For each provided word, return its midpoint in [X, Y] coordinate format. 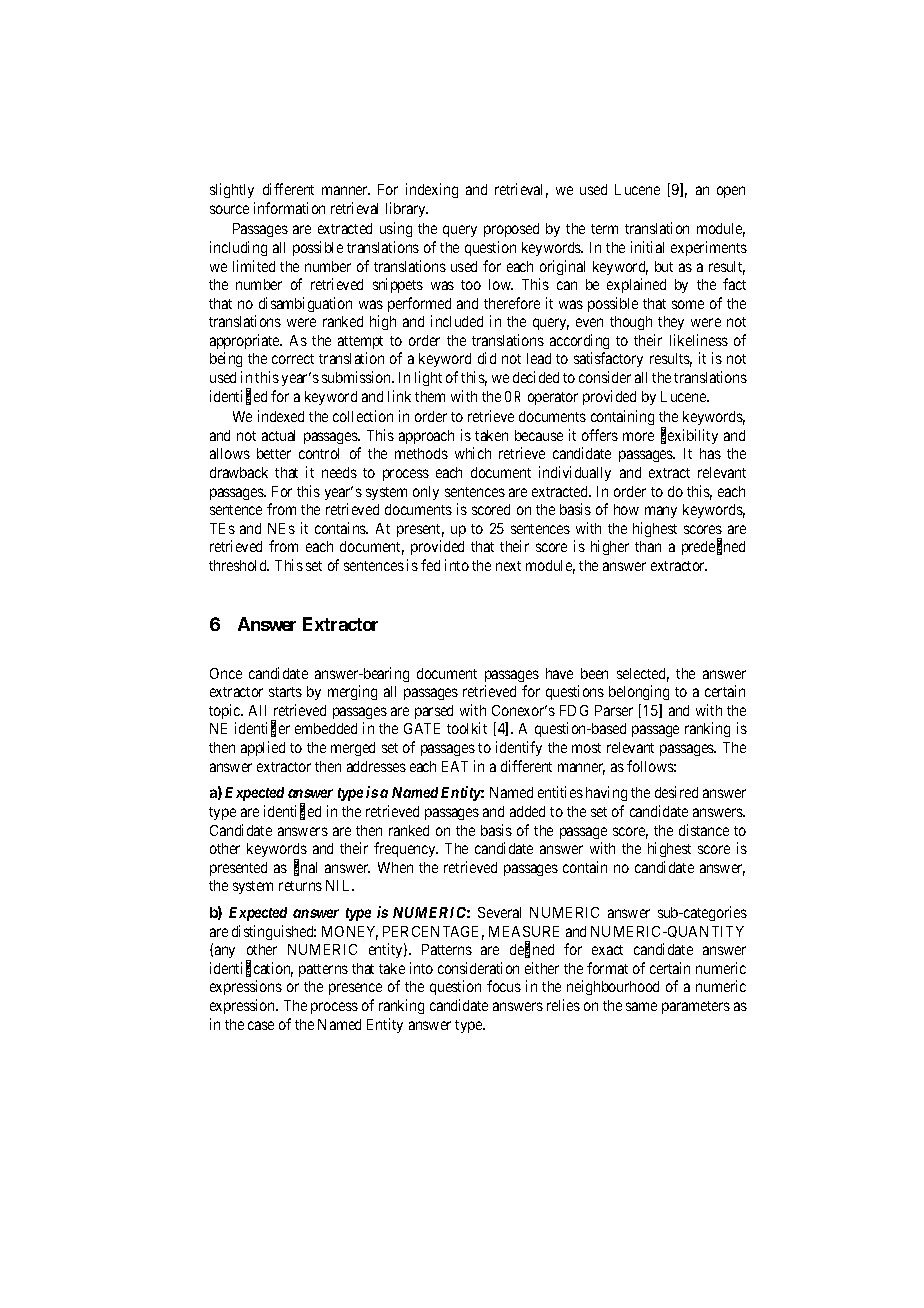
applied [263, 748]
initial [647, 247]
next [508, 566]
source [229, 209]
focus [504, 986]
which [473, 453]
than [648, 546]
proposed [511, 230]
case [261, 1025]
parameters [696, 1007]
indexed [281, 416]
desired [676, 792]
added [527, 811]
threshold [239, 565]
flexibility [689, 436]
